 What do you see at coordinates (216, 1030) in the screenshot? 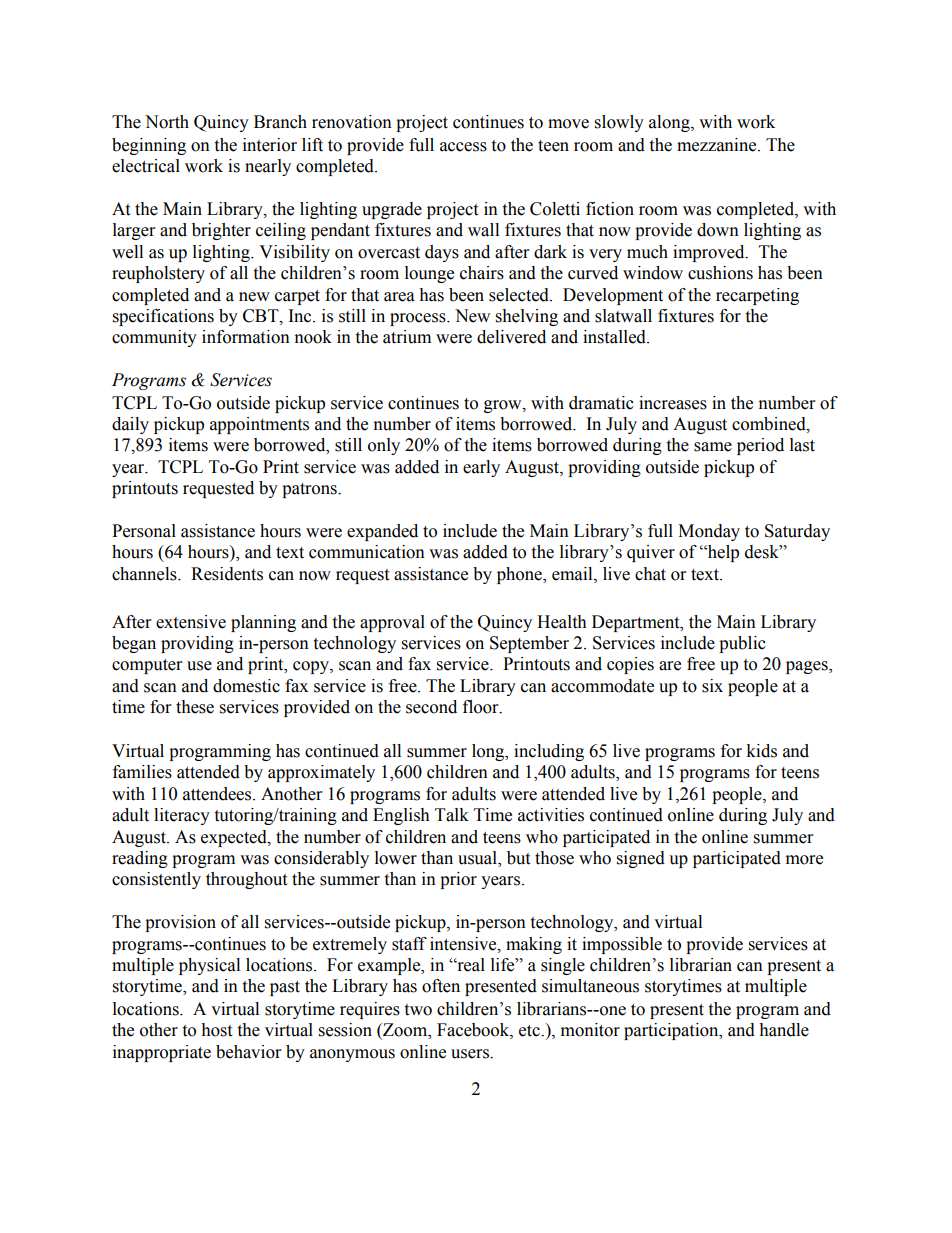
I see `host` at bounding box center [216, 1030].
